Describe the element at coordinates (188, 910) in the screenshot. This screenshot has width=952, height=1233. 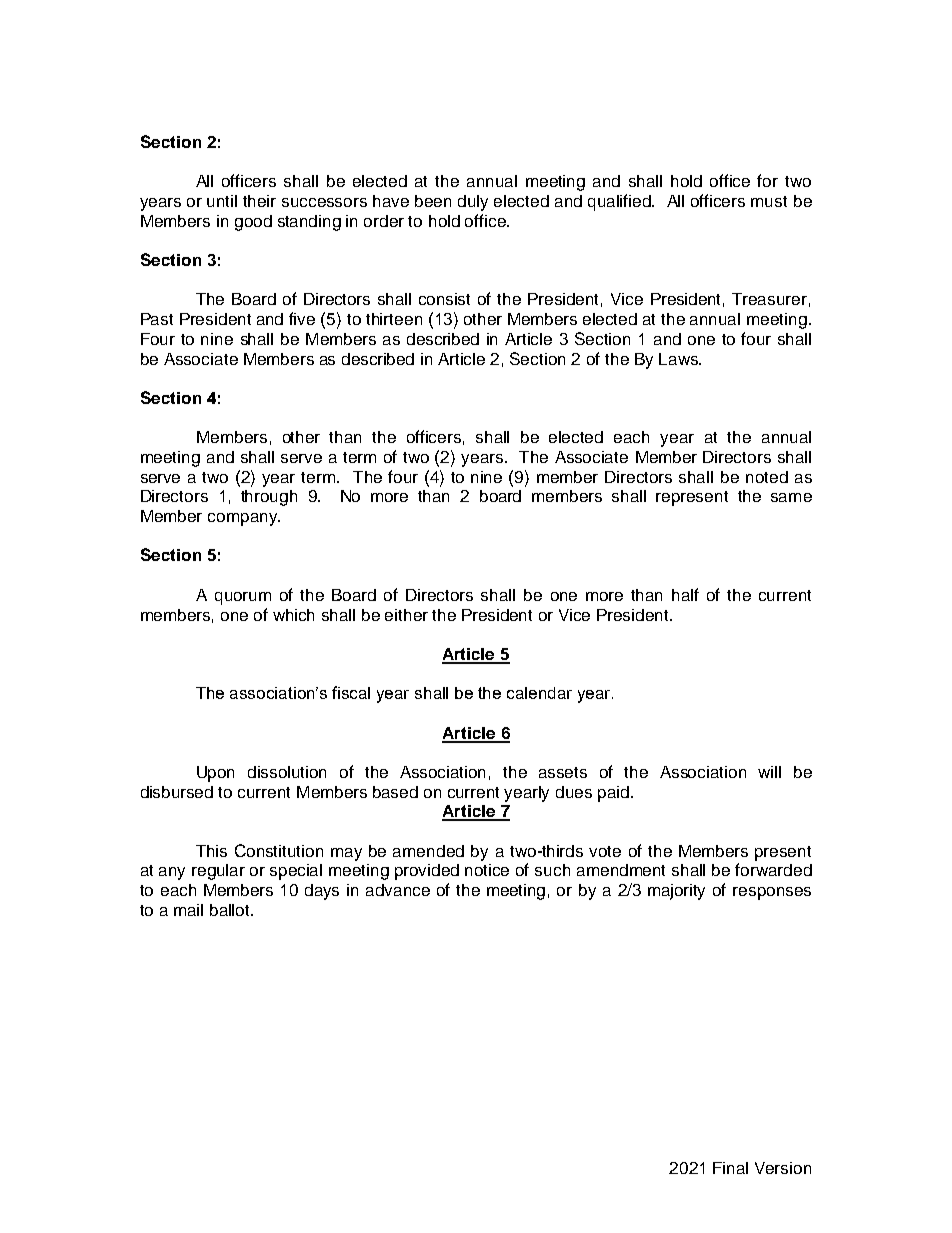
I see `mail` at that location.
